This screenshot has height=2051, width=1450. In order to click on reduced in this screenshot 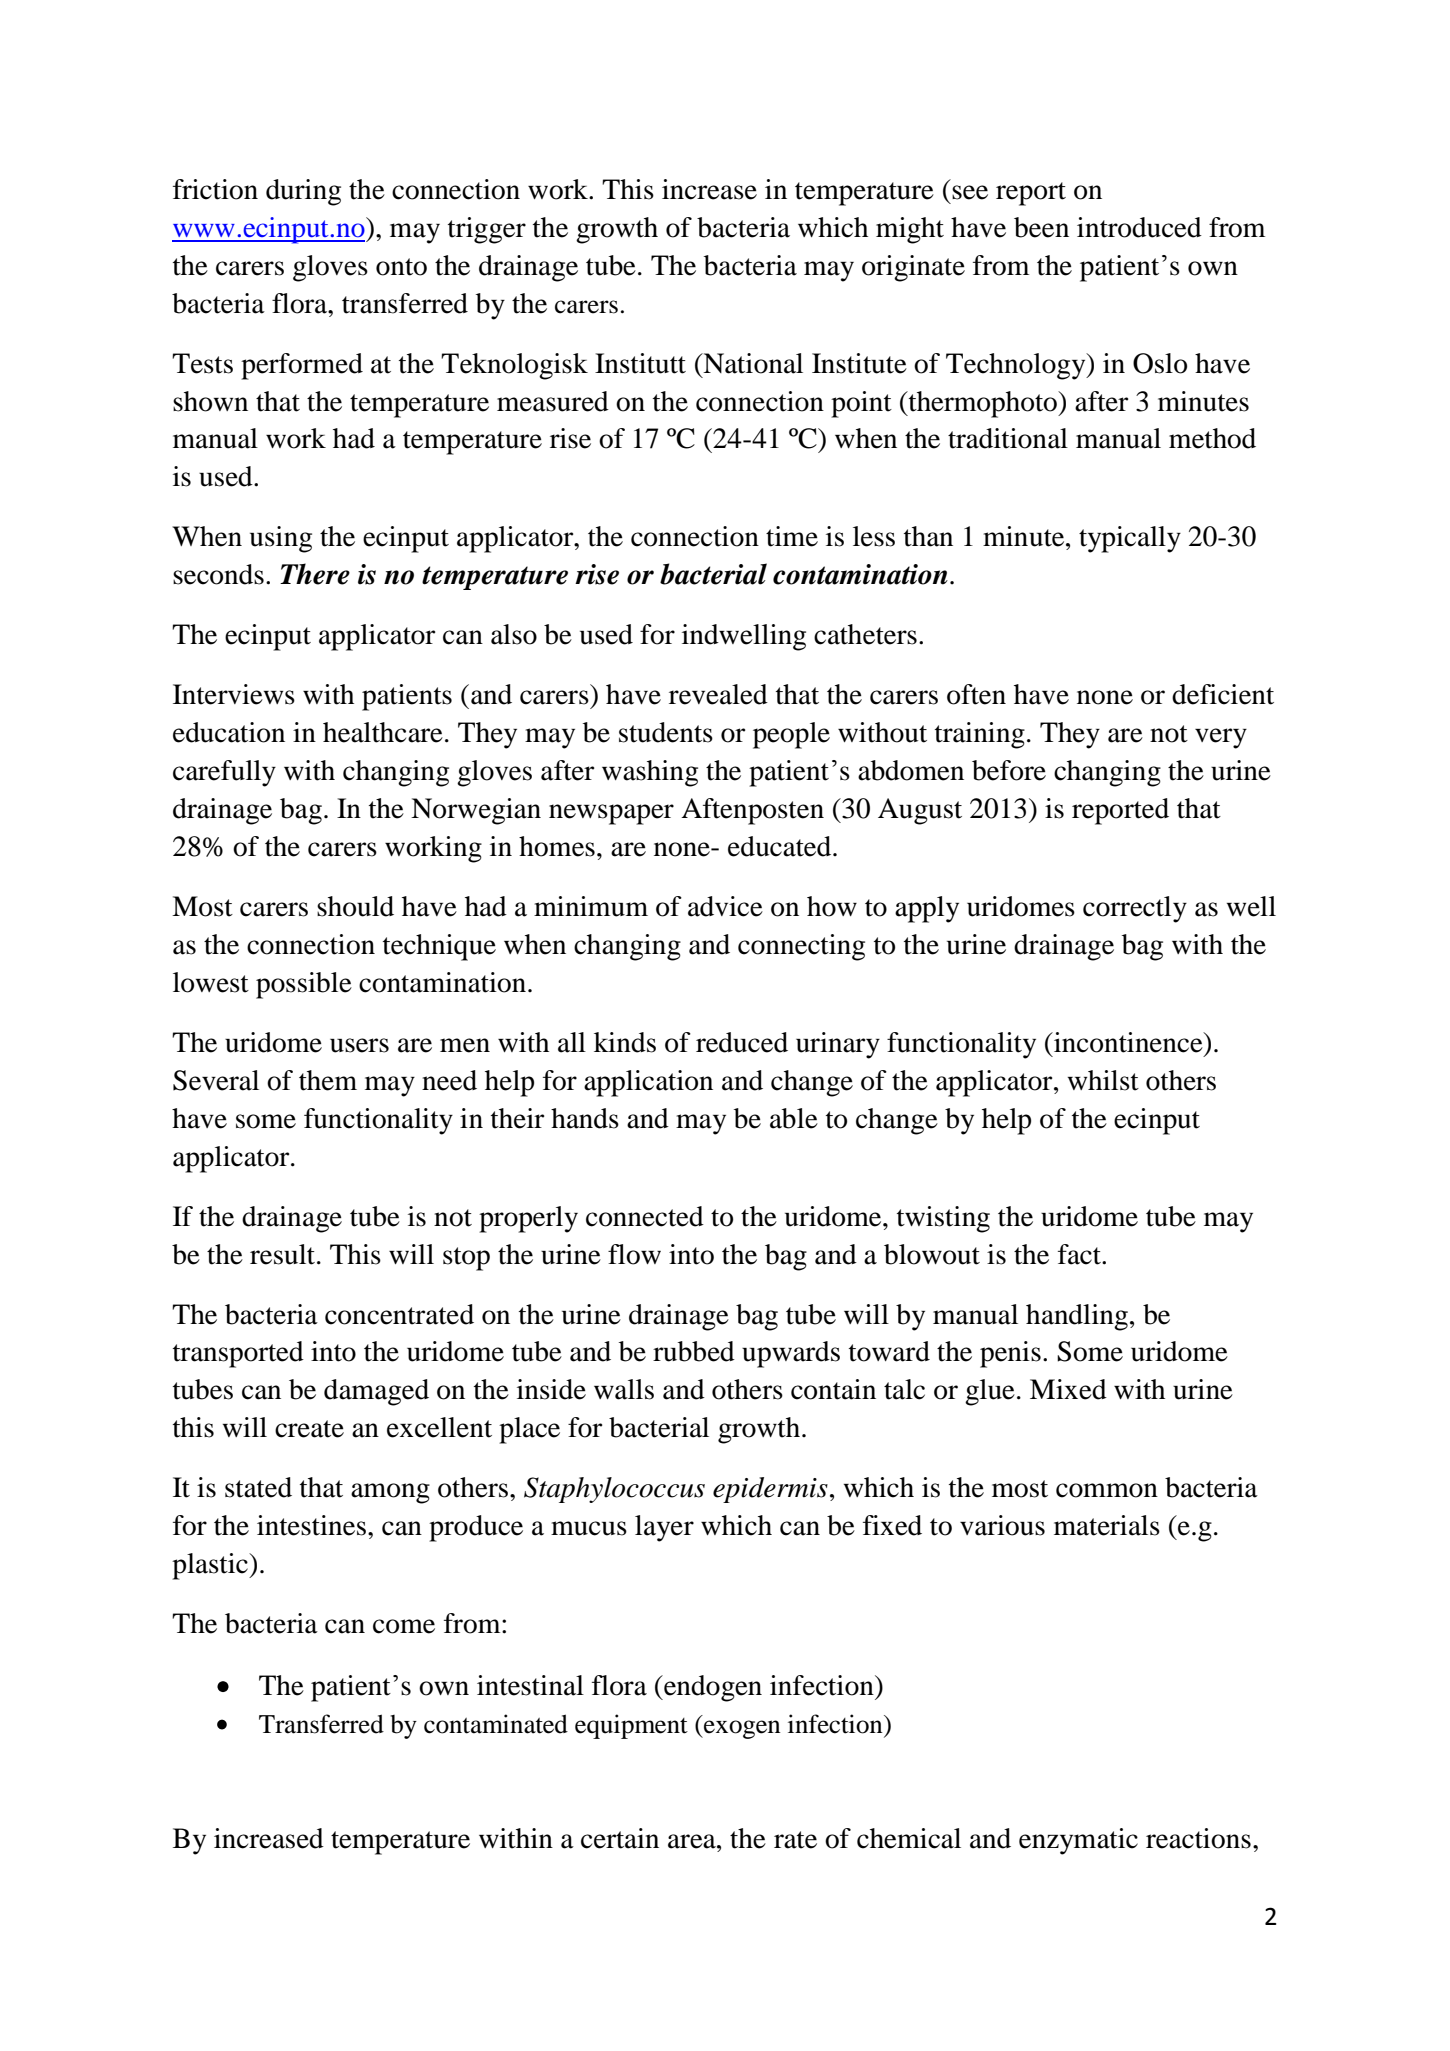, I will do `click(742, 1042)`.
